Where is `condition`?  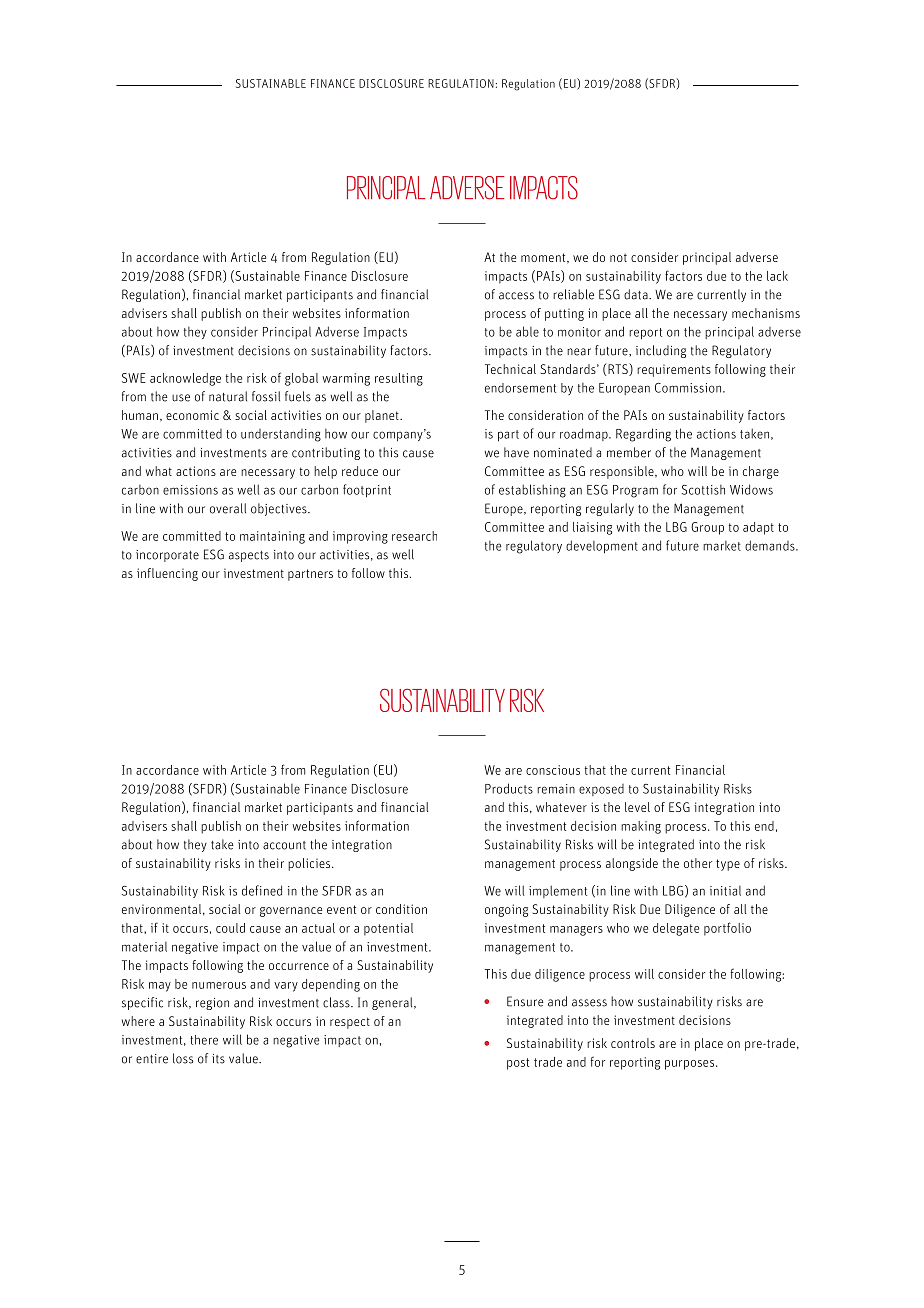 condition is located at coordinates (401, 909).
